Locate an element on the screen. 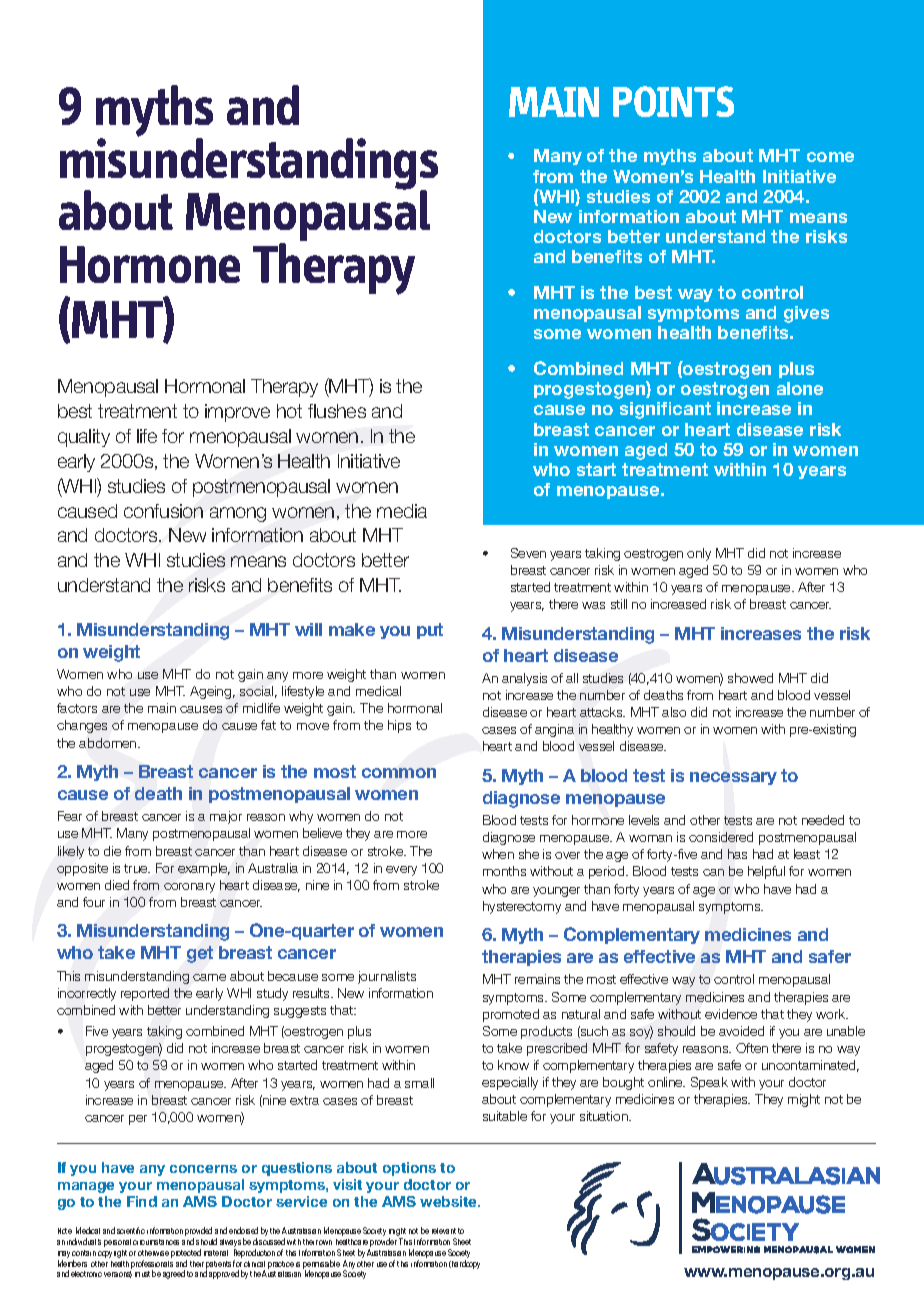 Image resolution: width=924 pixels, height=1308 pixels. Speak is located at coordinates (709, 1083).
